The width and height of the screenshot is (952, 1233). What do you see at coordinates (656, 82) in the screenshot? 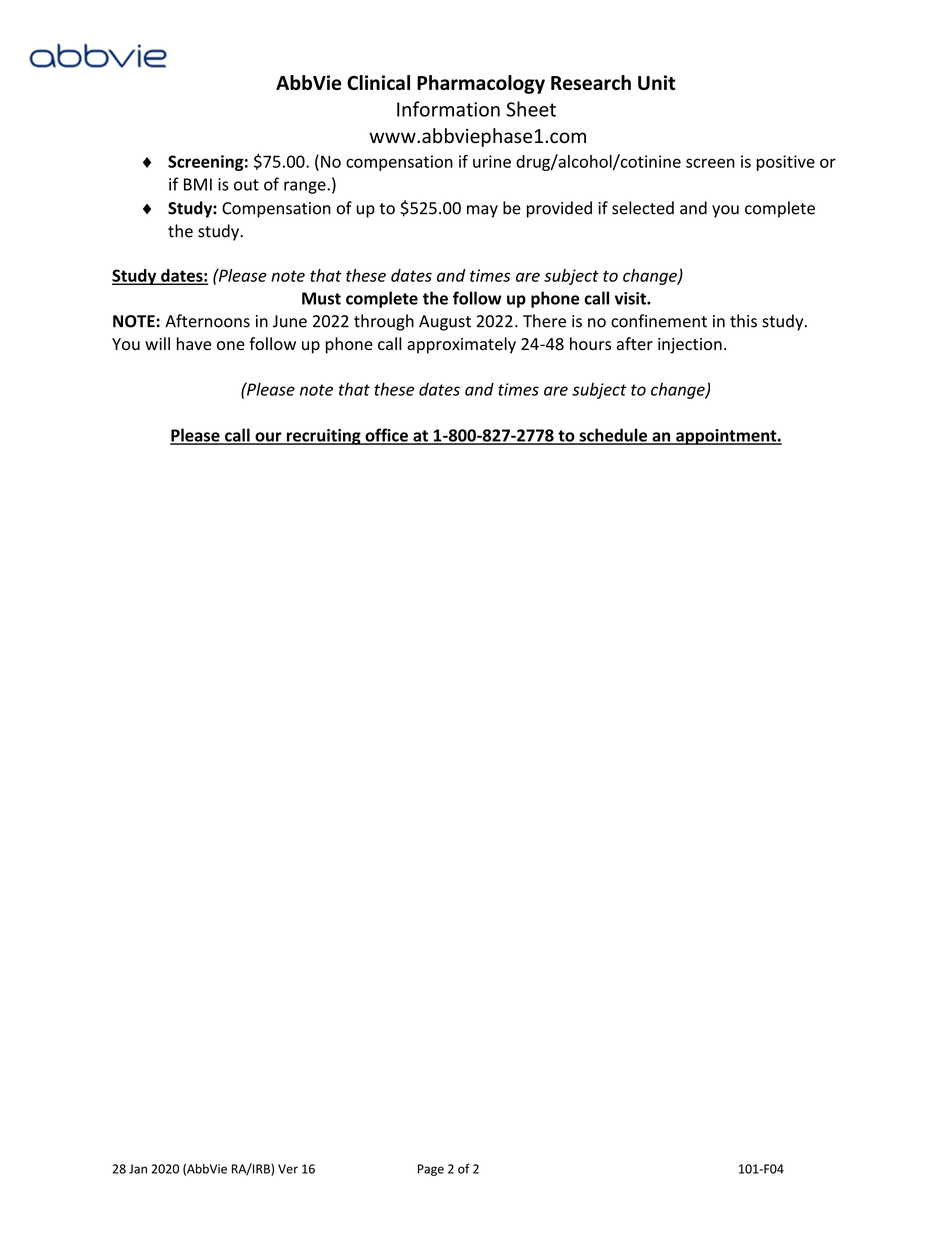
I see `Unit` at bounding box center [656, 82].
